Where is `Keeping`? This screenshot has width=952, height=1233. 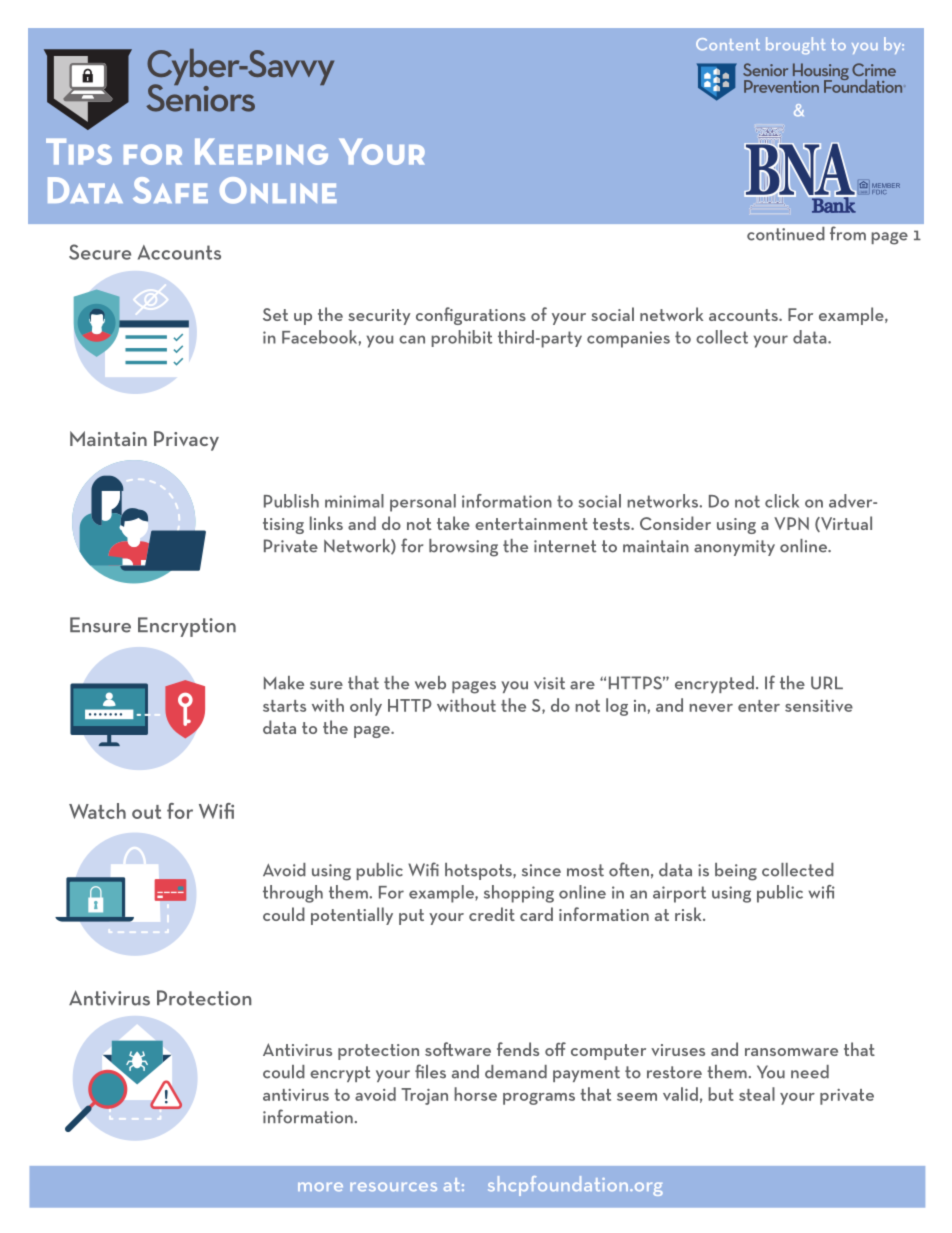
Keeping is located at coordinates (261, 152).
